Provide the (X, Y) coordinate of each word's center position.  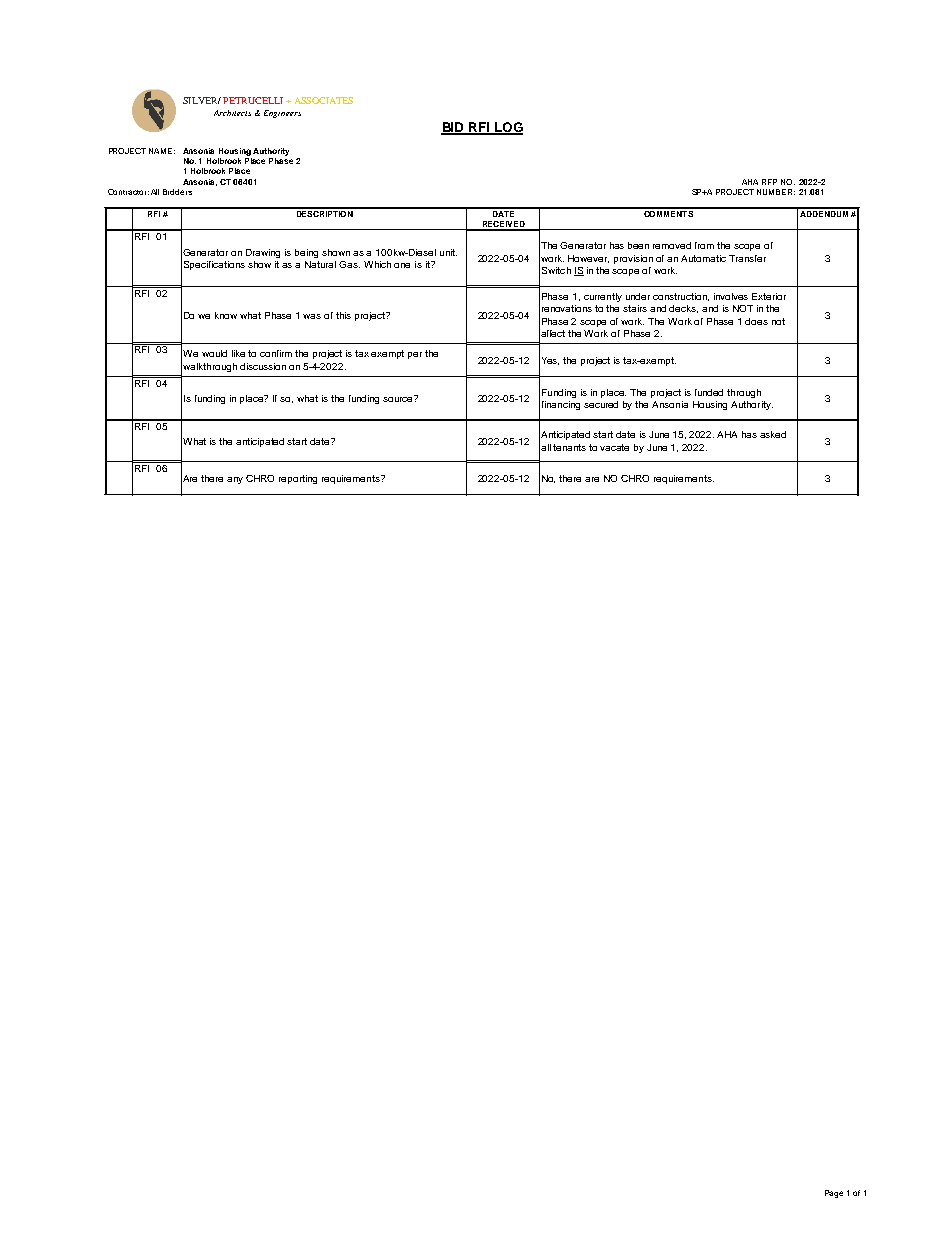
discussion (263, 366)
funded (709, 392)
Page (834, 1194)
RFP (769, 182)
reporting (298, 479)
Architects (232, 113)
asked (773, 434)
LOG (507, 128)
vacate (614, 447)
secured (601, 404)
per (415, 355)
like (238, 353)
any (235, 480)
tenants (569, 447)
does (756, 321)
